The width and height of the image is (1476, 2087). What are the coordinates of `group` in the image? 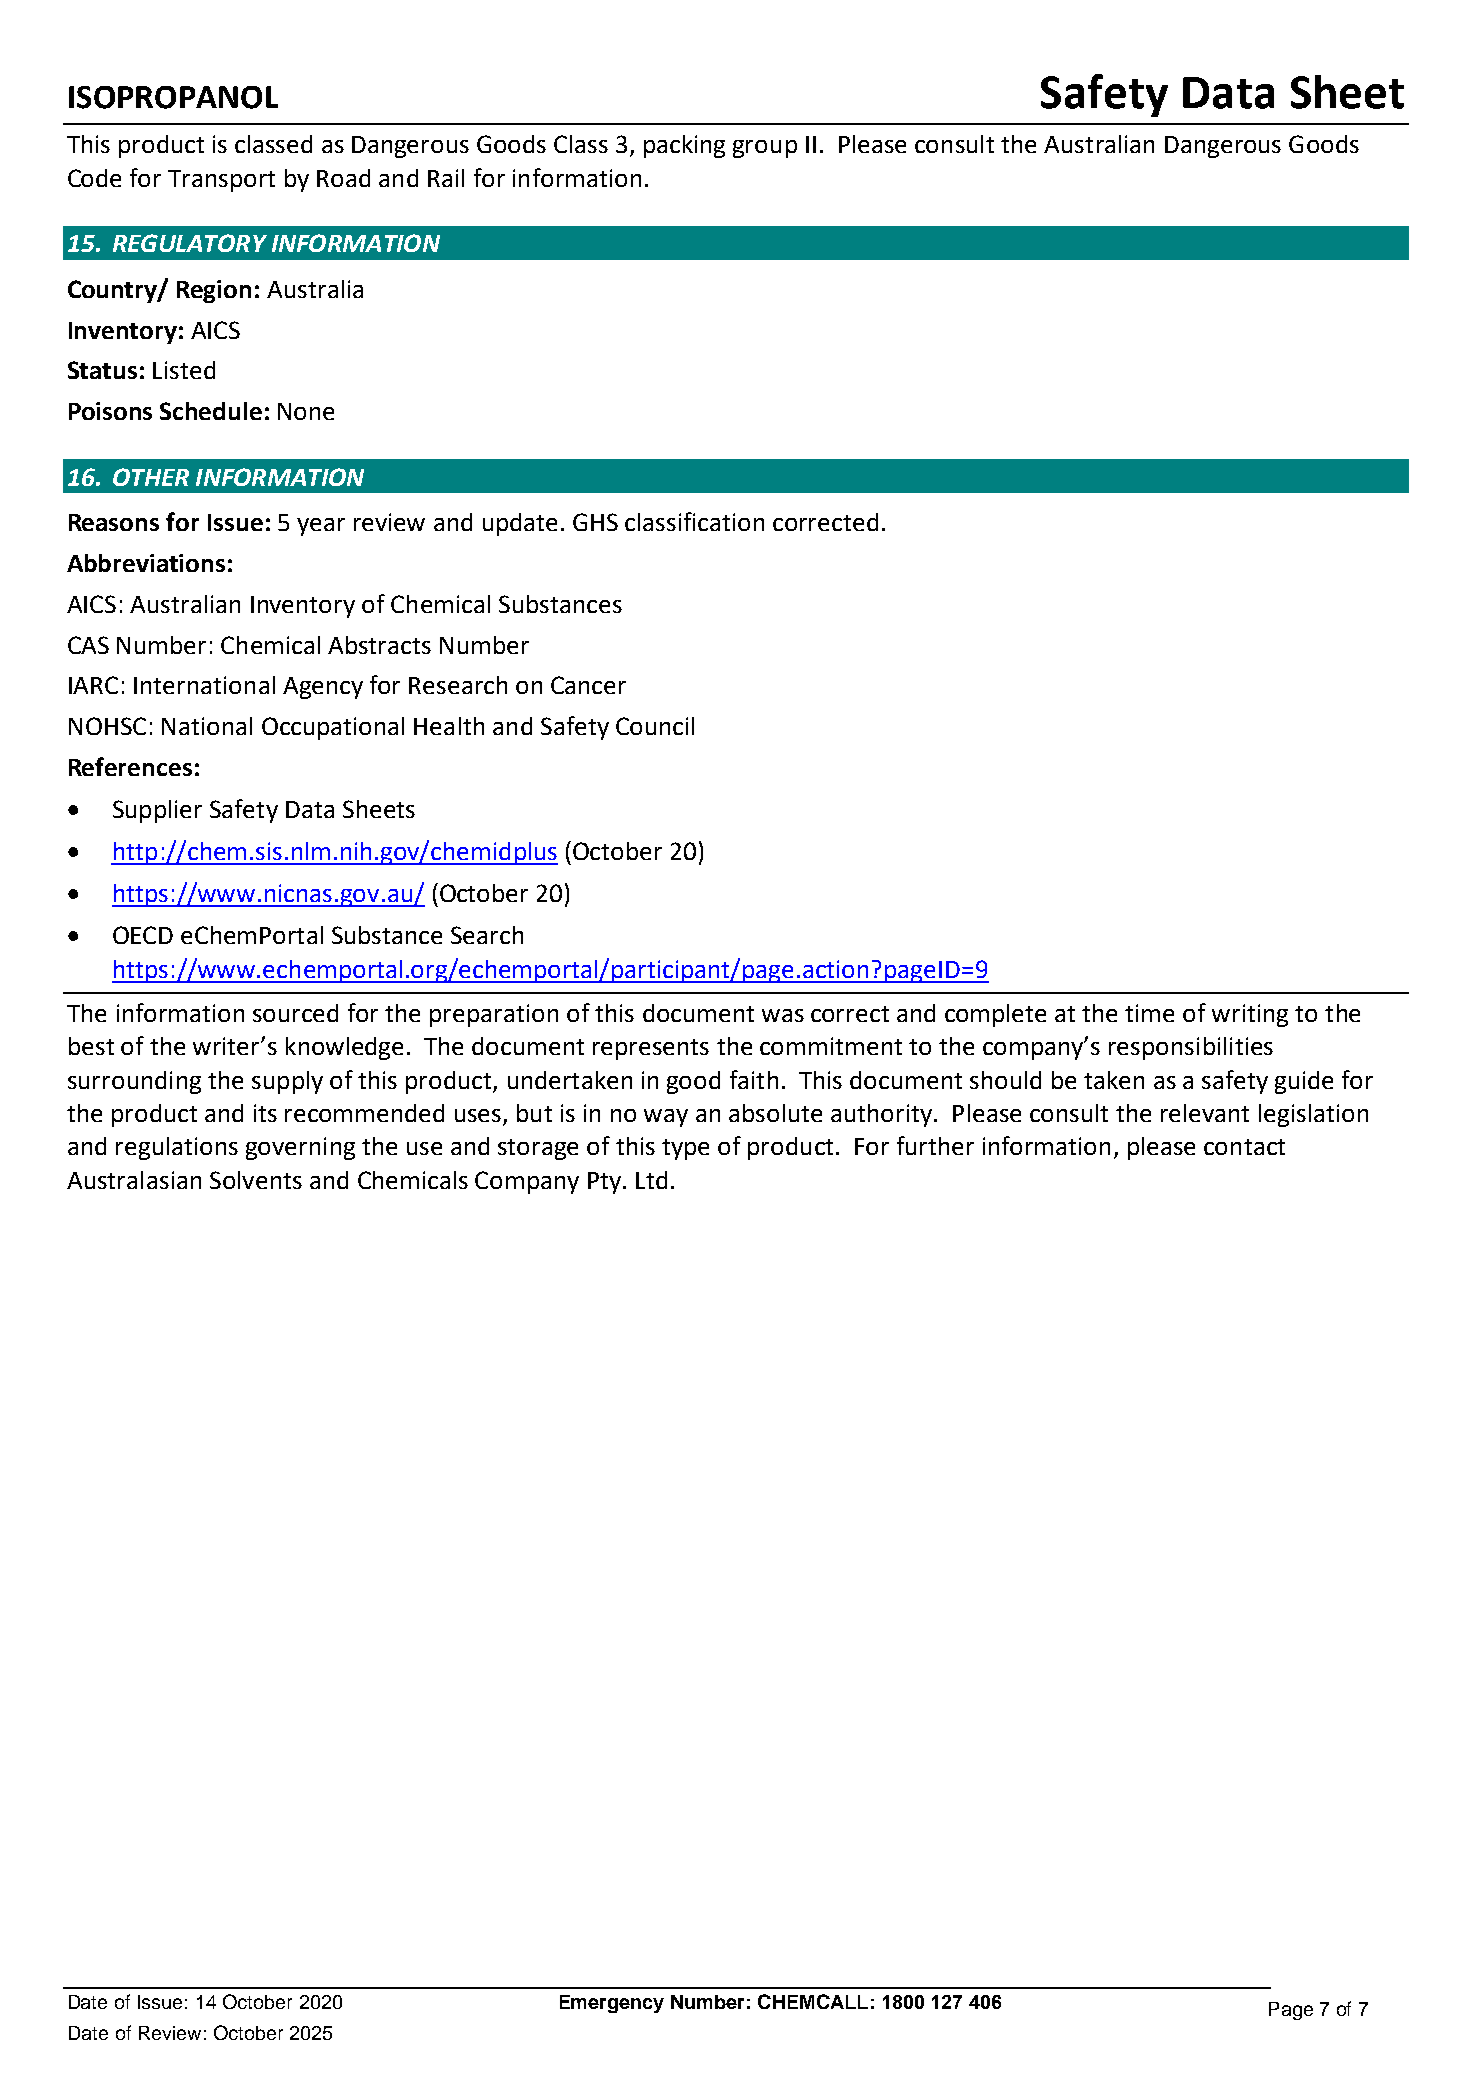 It's located at (765, 149).
